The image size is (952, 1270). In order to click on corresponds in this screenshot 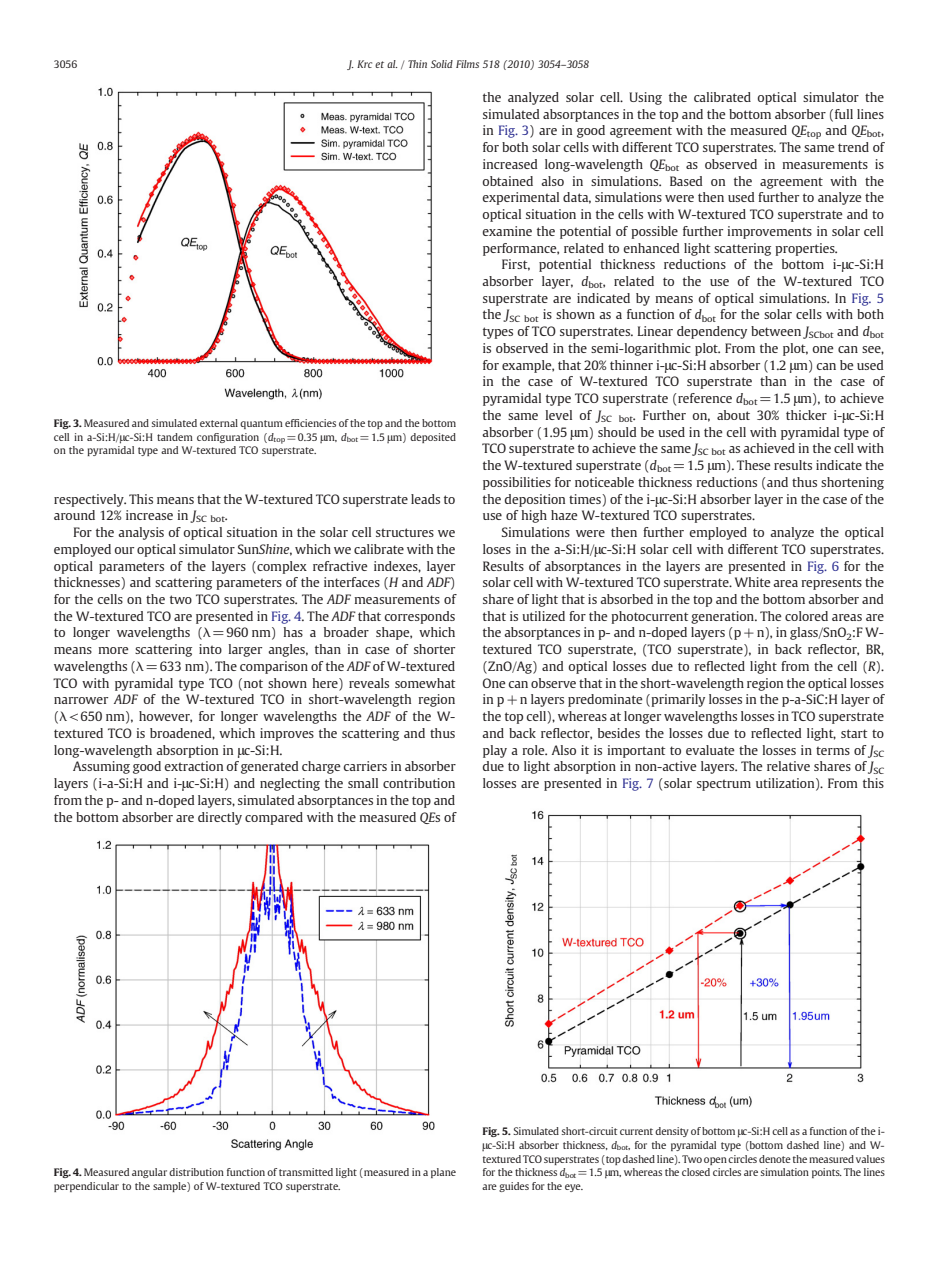, I will do `click(419, 617)`.
